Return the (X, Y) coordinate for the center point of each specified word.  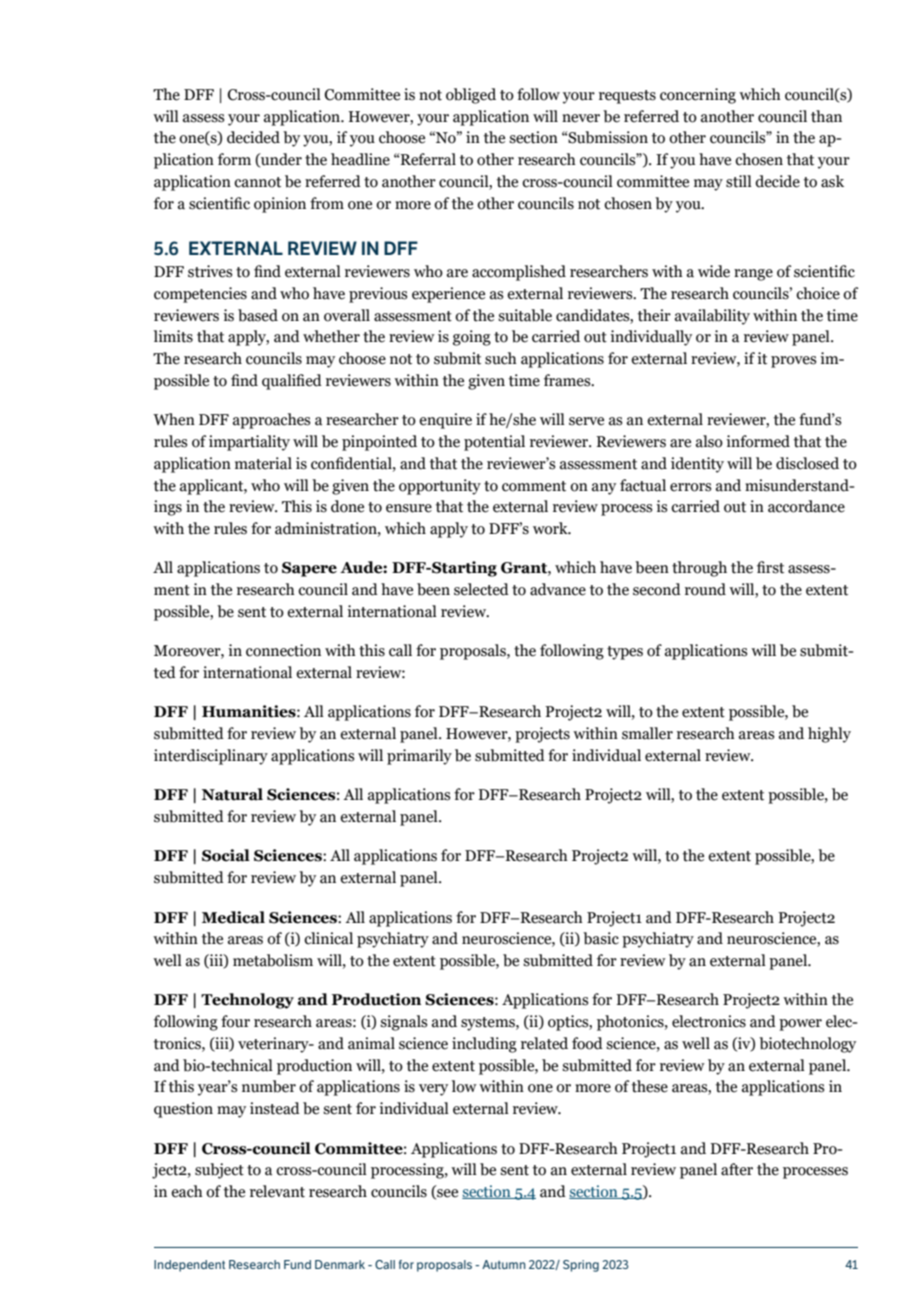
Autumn (504, 1264)
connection (283, 650)
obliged (471, 96)
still (739, 181)
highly (829, 735)
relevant (277, 1191)
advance (558, 589)
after (737, 1169)
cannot (257, 182)
